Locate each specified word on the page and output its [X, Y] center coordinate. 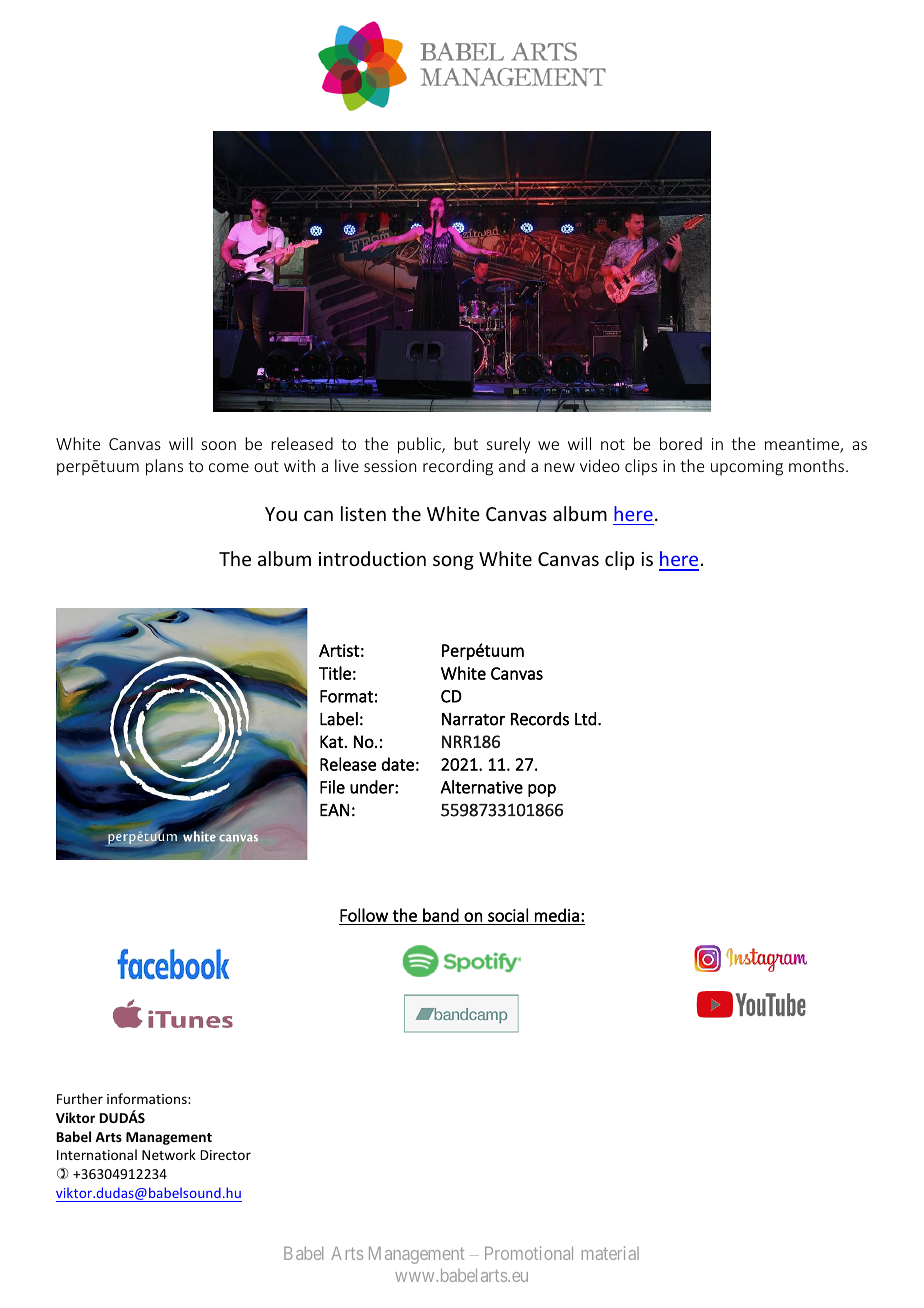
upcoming [747, 468]
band [441, 915]
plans [164, 467]
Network [169, 1154]
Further [80, 1098]
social [508, 915]
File [332, 787]
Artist [339, 650]
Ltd [585, 719]
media [557, 915]
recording [458, 467]
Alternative [482, 787]
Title [335, 673]
